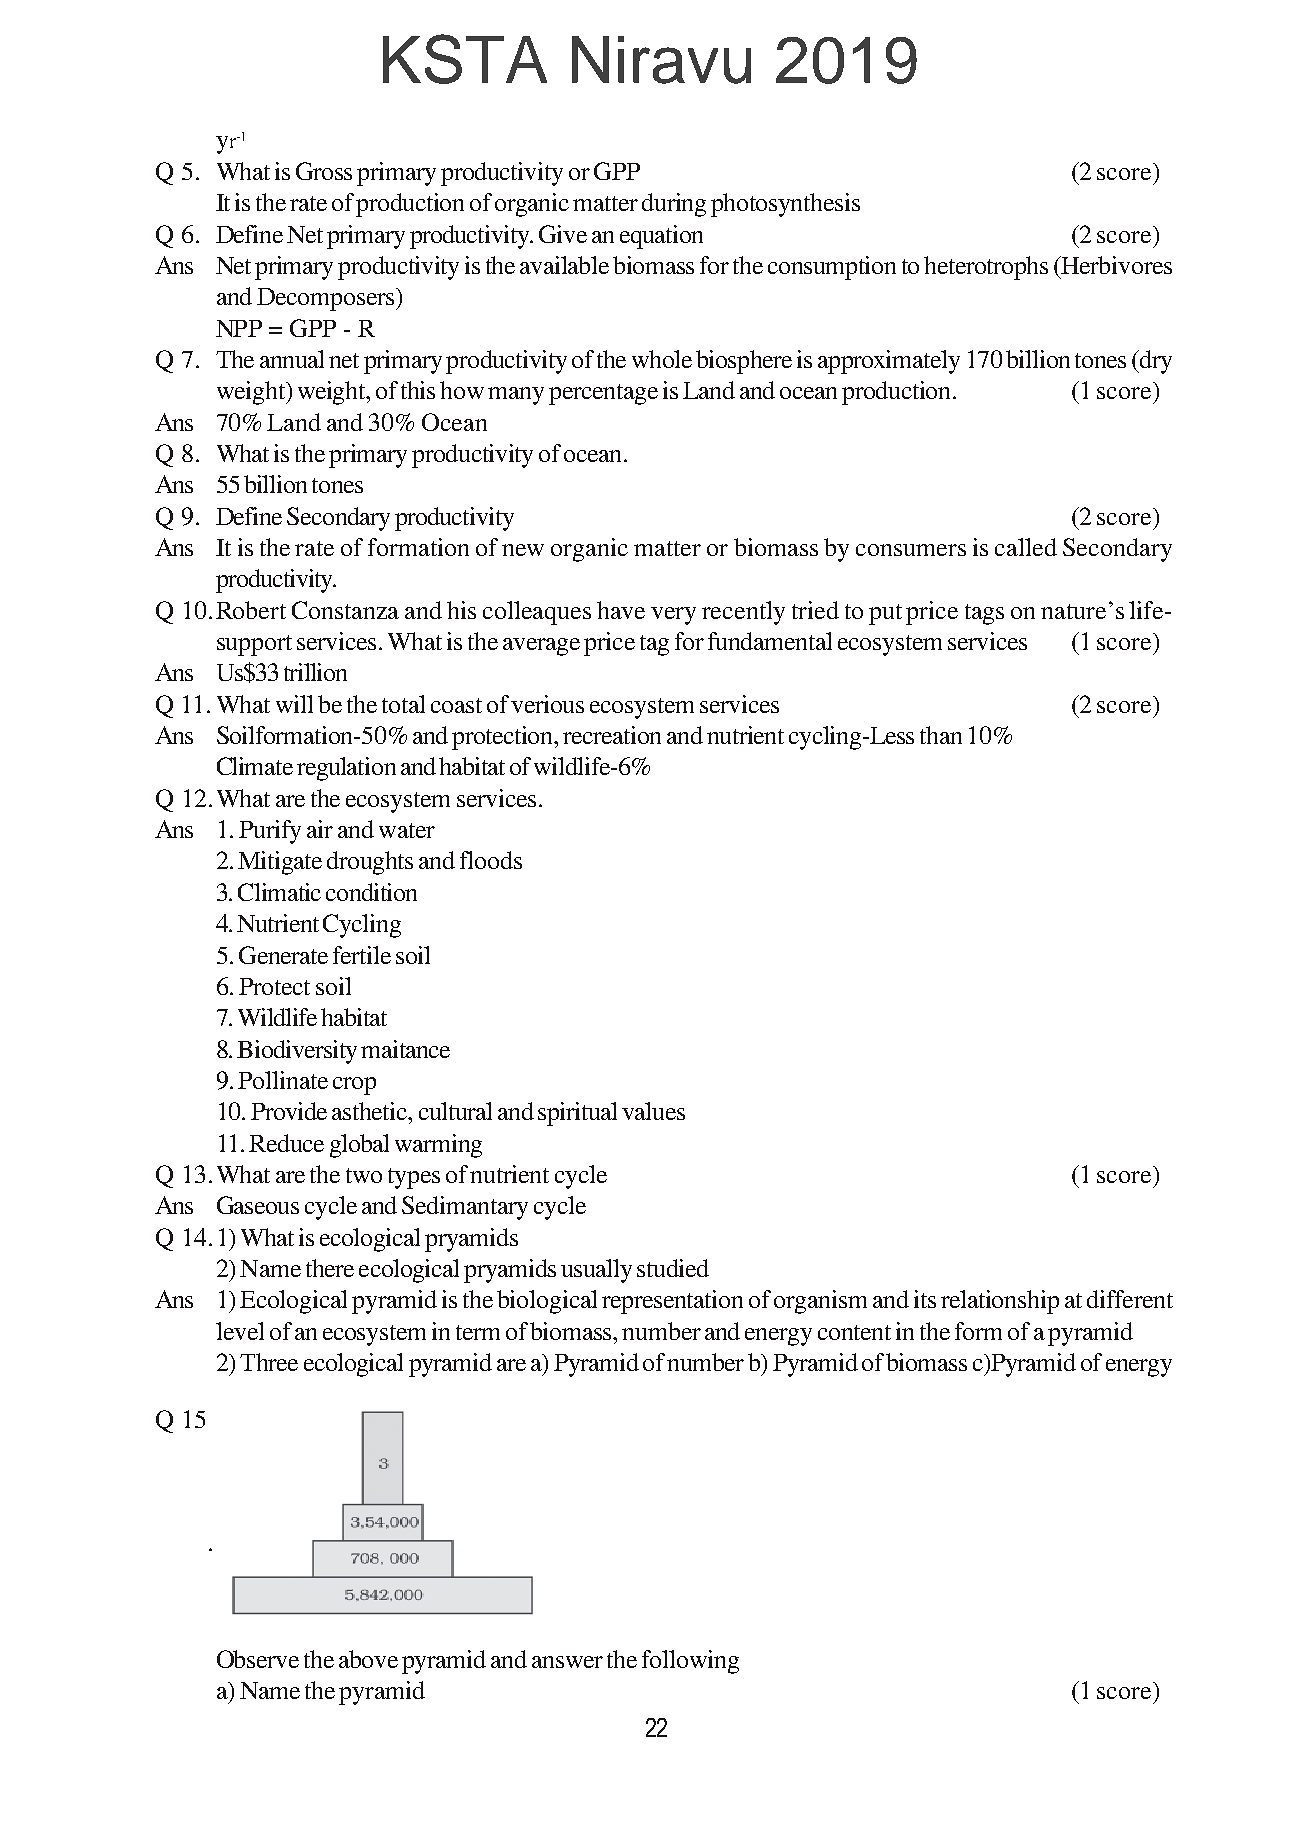  I want to click on trillion, so click(315, 672).
